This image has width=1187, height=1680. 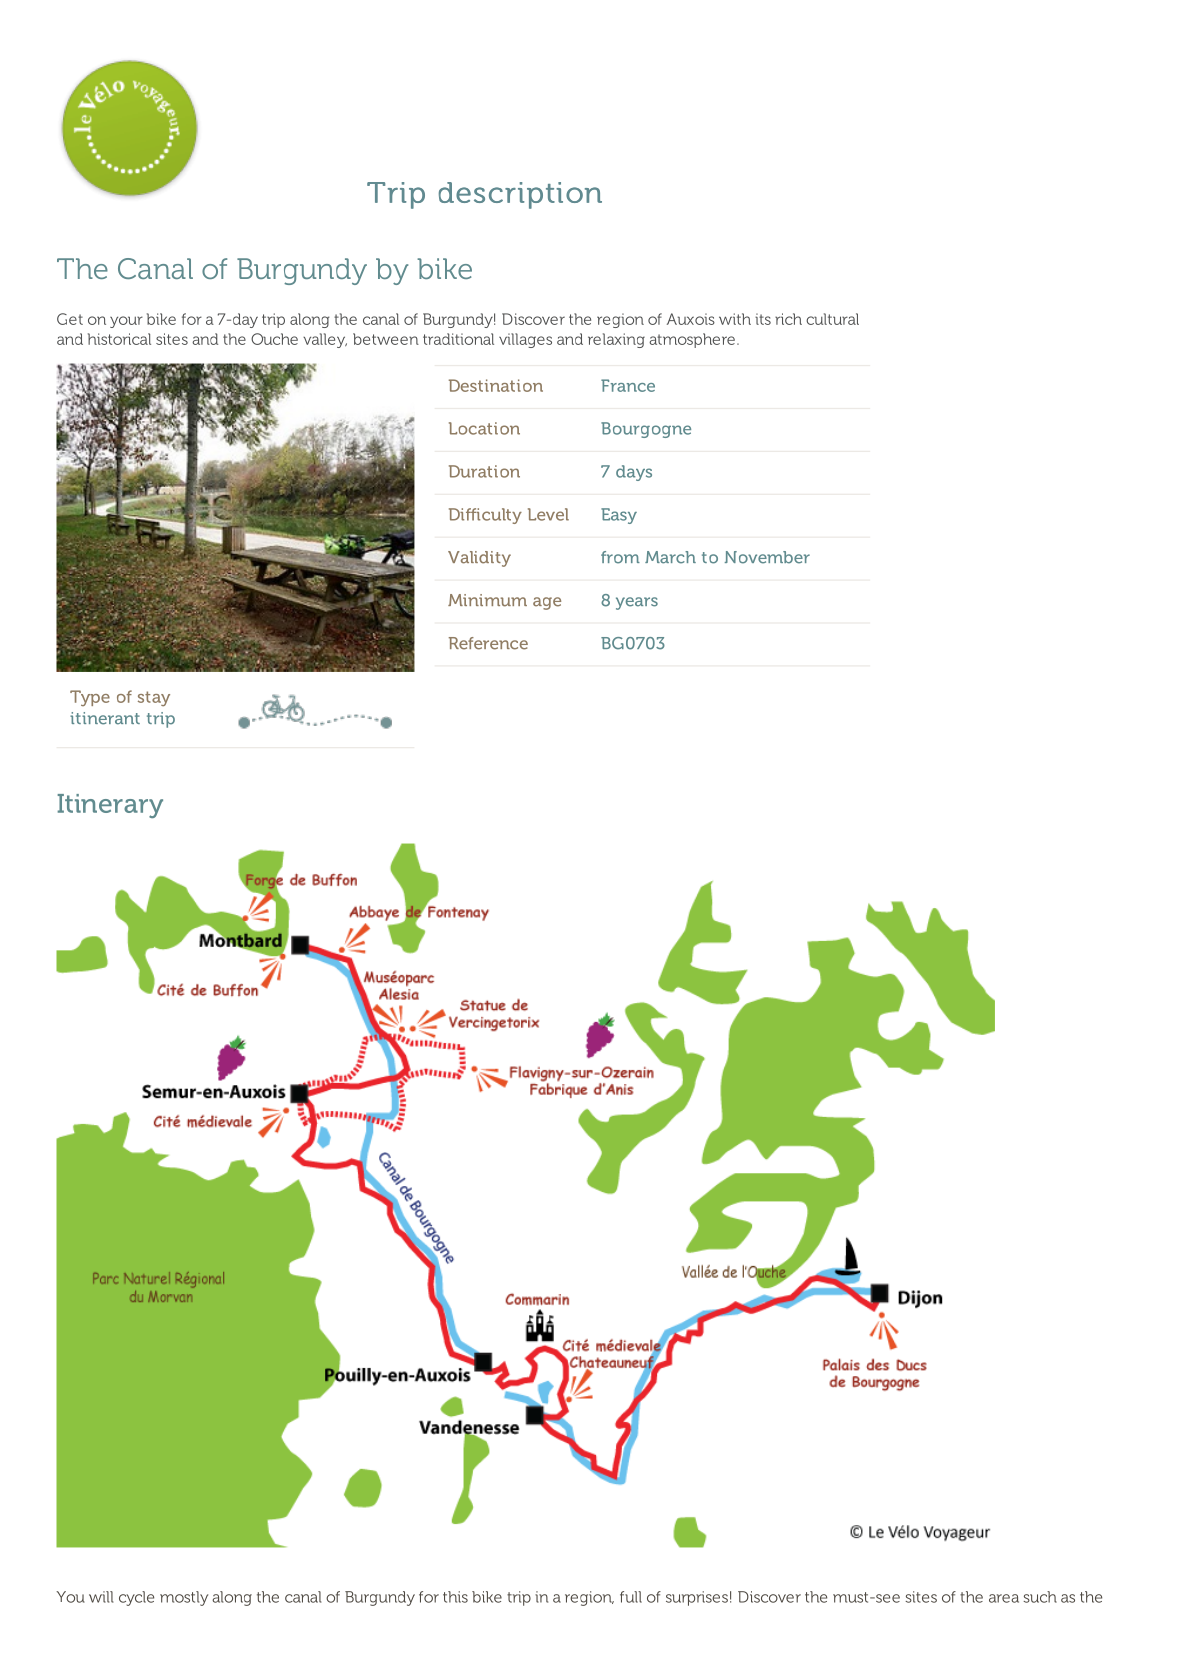 What do you see at coordinates (184, 1598) in the image?
I see `mostly` at bounding box center [184, 1598].
